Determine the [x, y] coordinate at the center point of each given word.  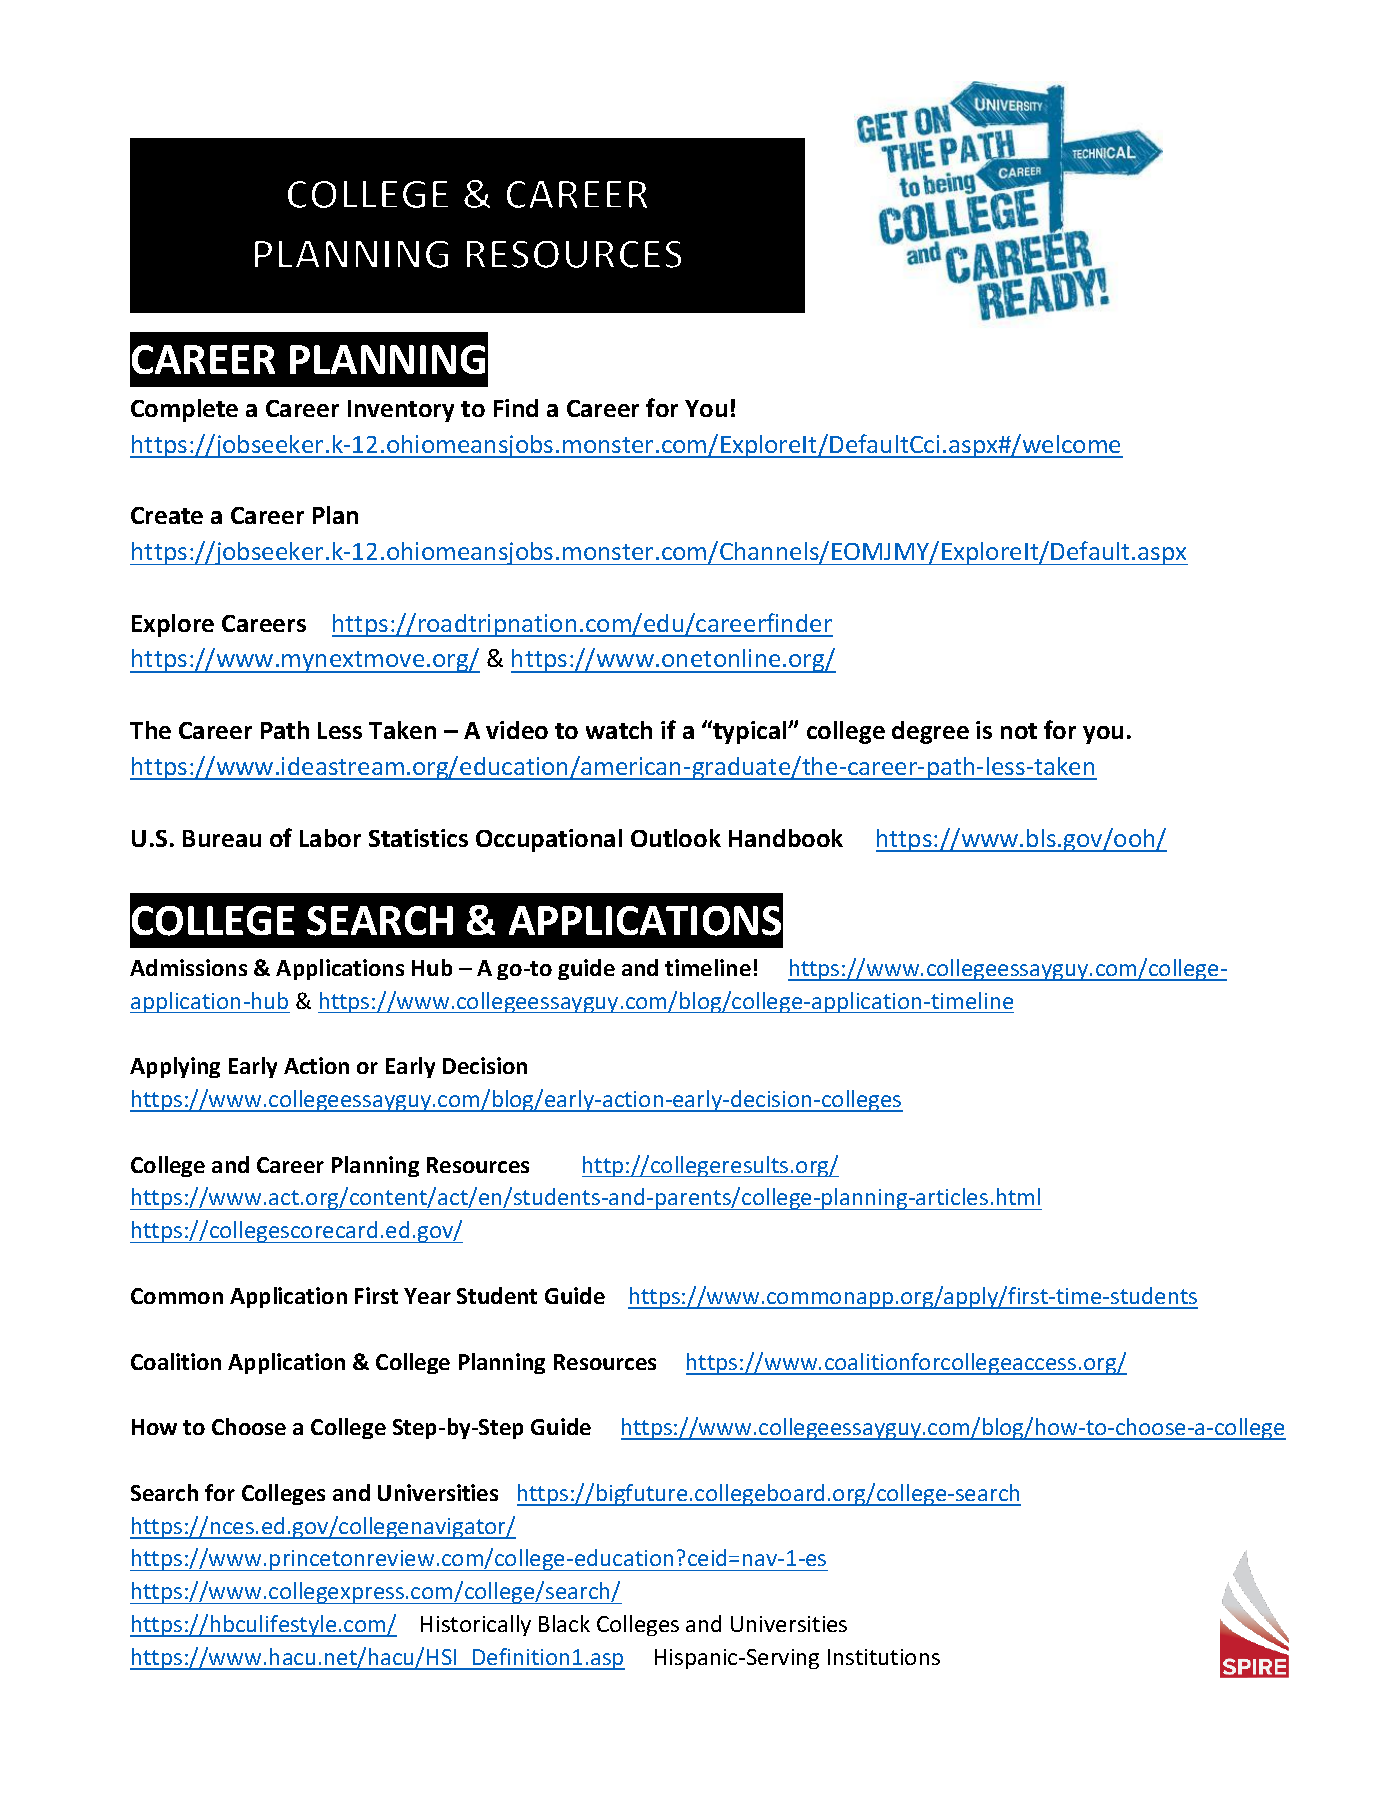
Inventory [401, 411]
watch [619, 730]
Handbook [786, 838]
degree [930, 732]
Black [564, 1623]
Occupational [549, 840]
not [1019, 731]
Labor [330, 838]
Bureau [222, 838]
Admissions [188, 967]
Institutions [884, 1657]
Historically [476, 1625]
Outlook [676, 838]
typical [750, 732]
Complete [184, 410]
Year [427, 1296]
